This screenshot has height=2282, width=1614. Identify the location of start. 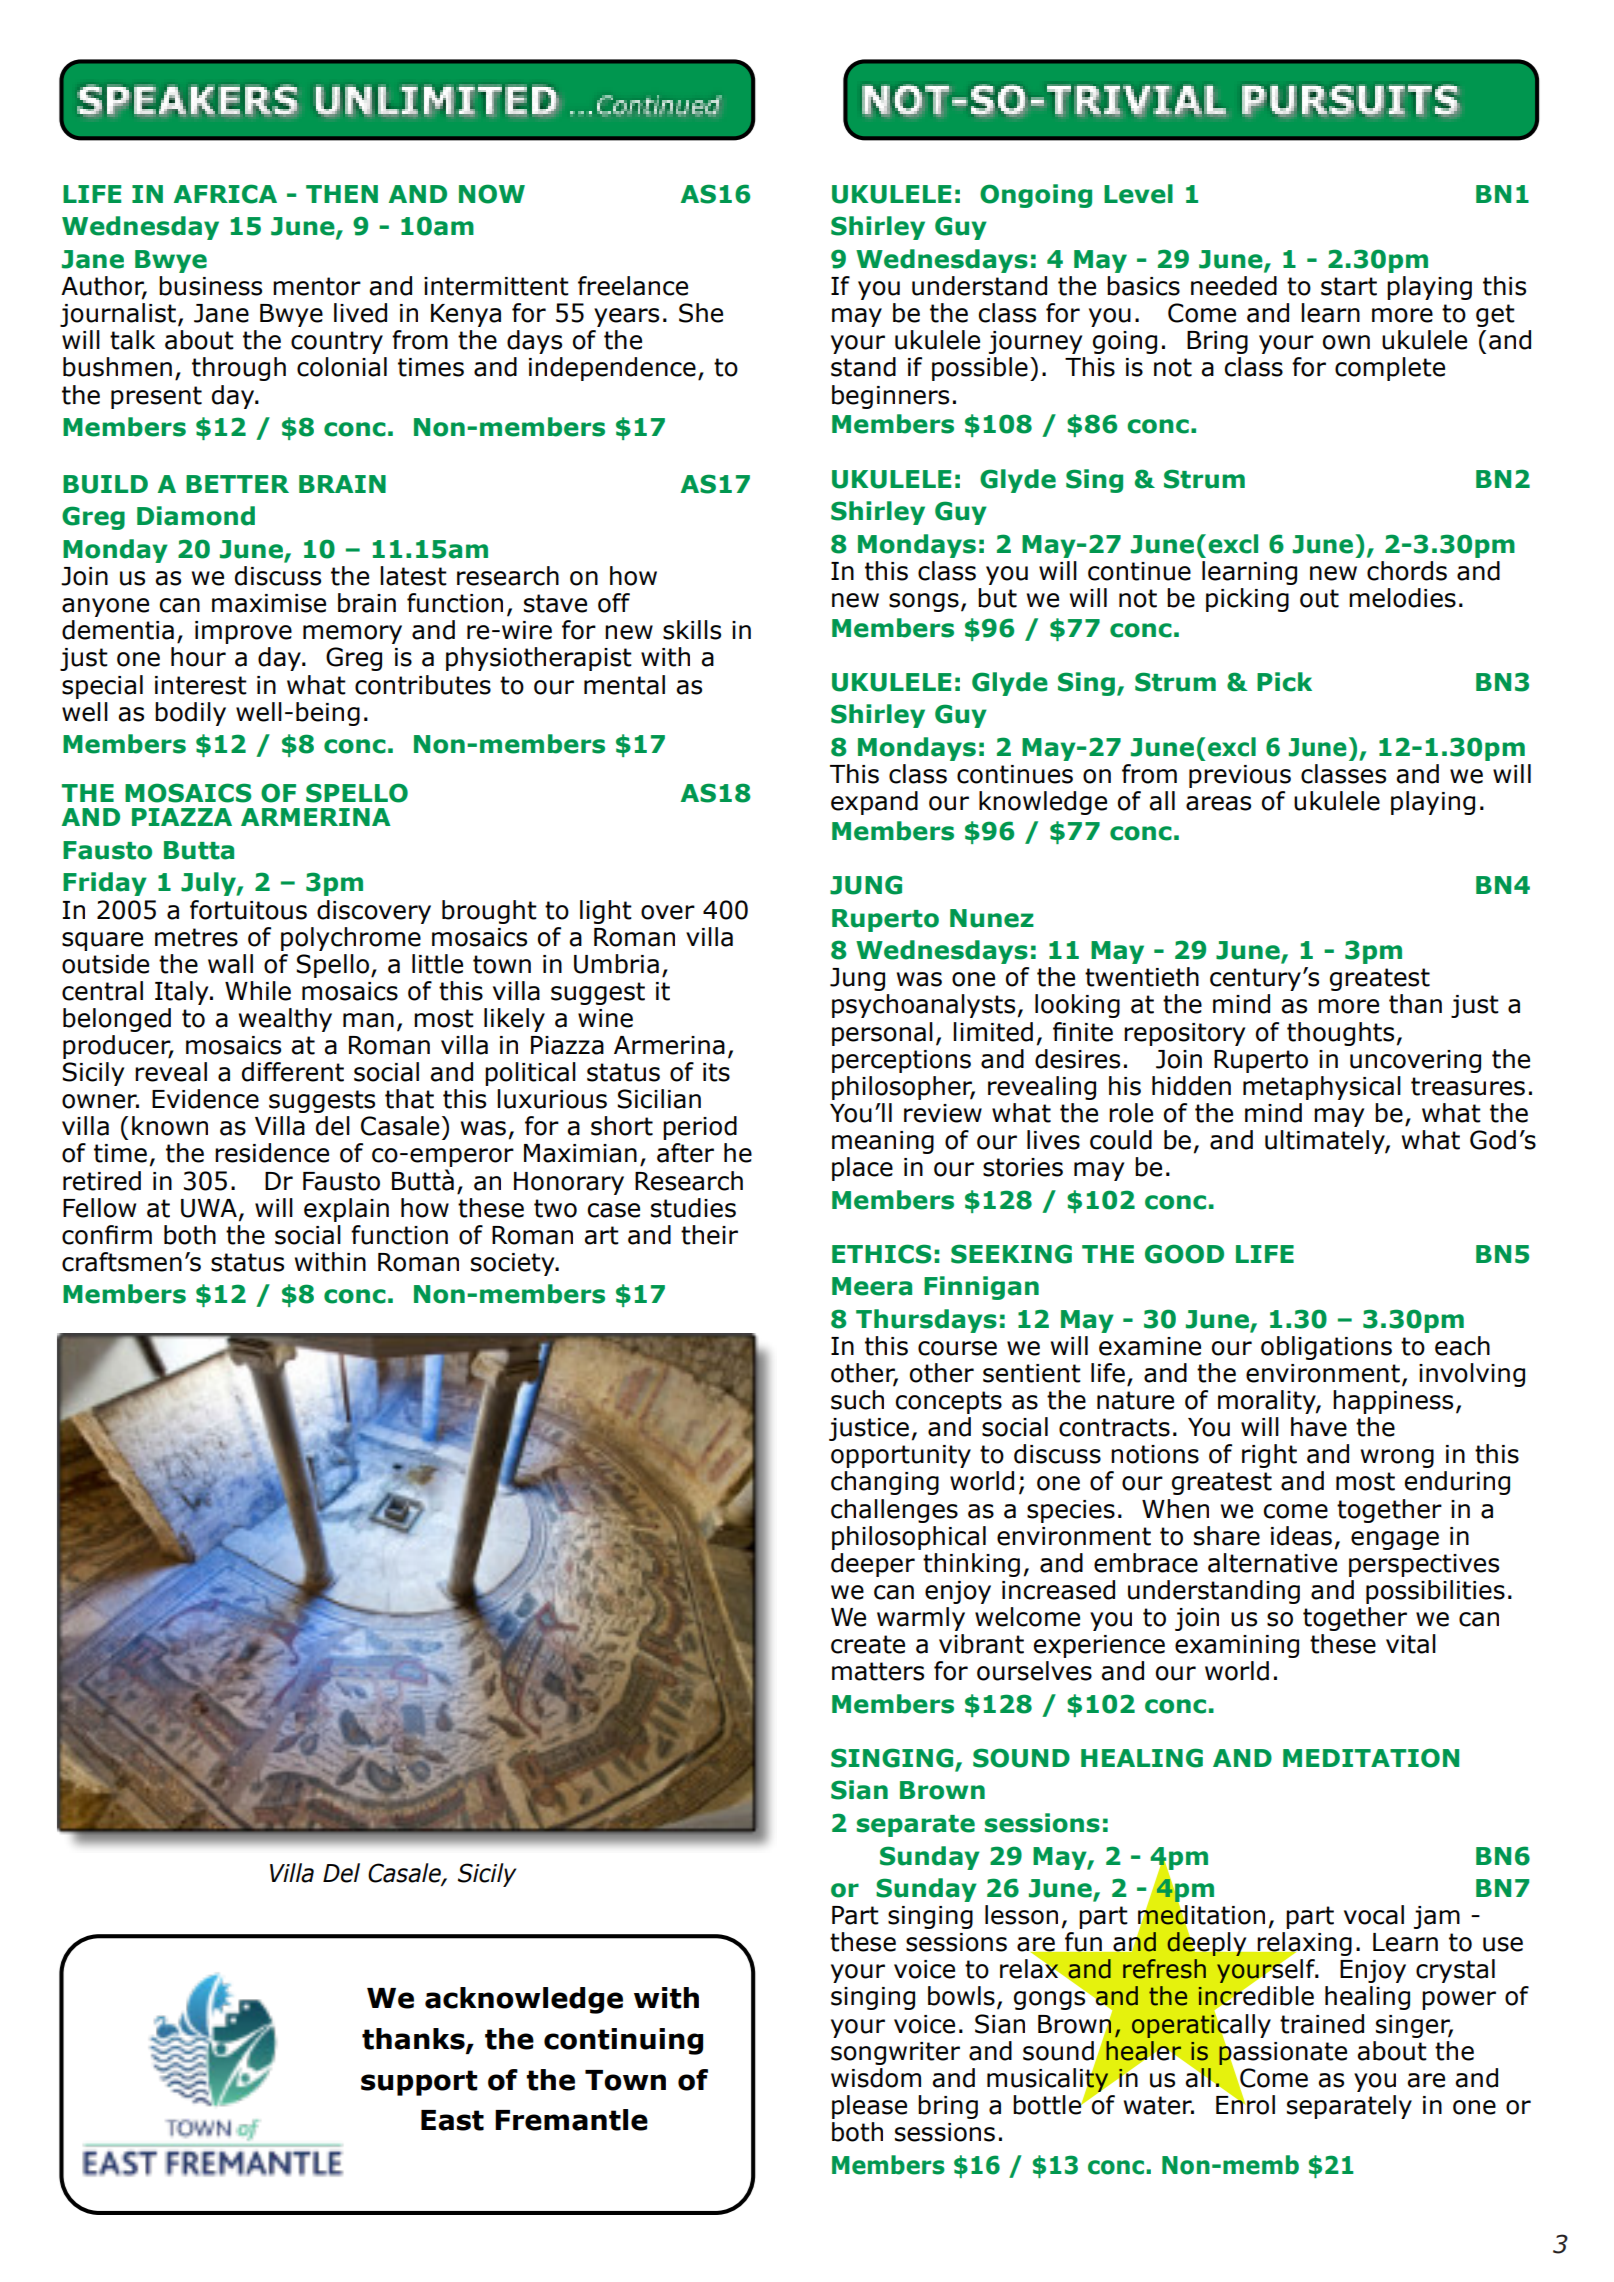
(1349, 286).
